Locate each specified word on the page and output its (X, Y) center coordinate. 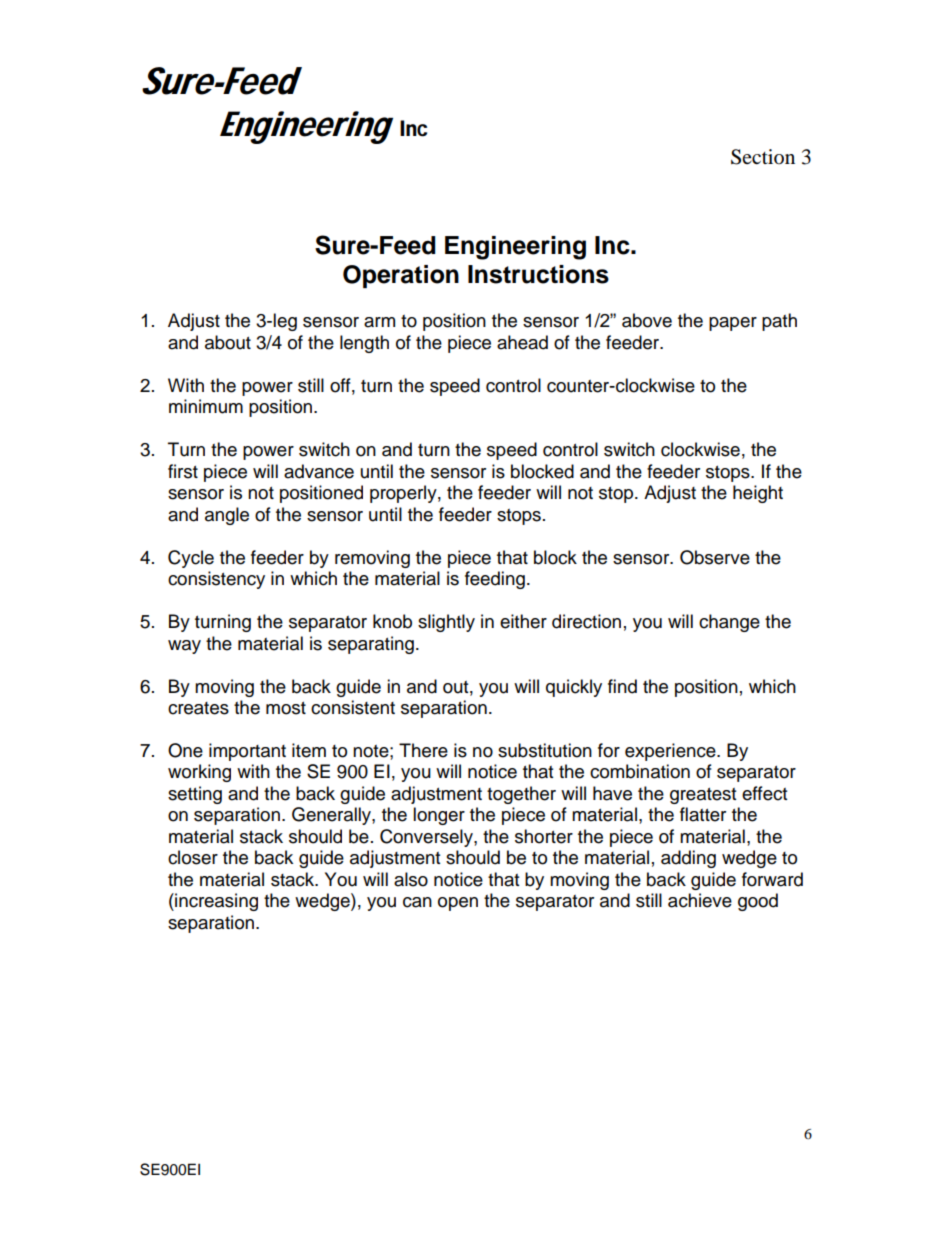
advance (319, 471)
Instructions (538, 274)
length (364, 344)
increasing (215, 902)
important (247, 752)
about (228, 342)
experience (671, 752)
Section (763, 157)
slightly (446, 623)
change (729, 623)
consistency (216, 580)
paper (733, 324)
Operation (401, 276)
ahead (522, 342)
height (758, 494)
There (423, 750)
